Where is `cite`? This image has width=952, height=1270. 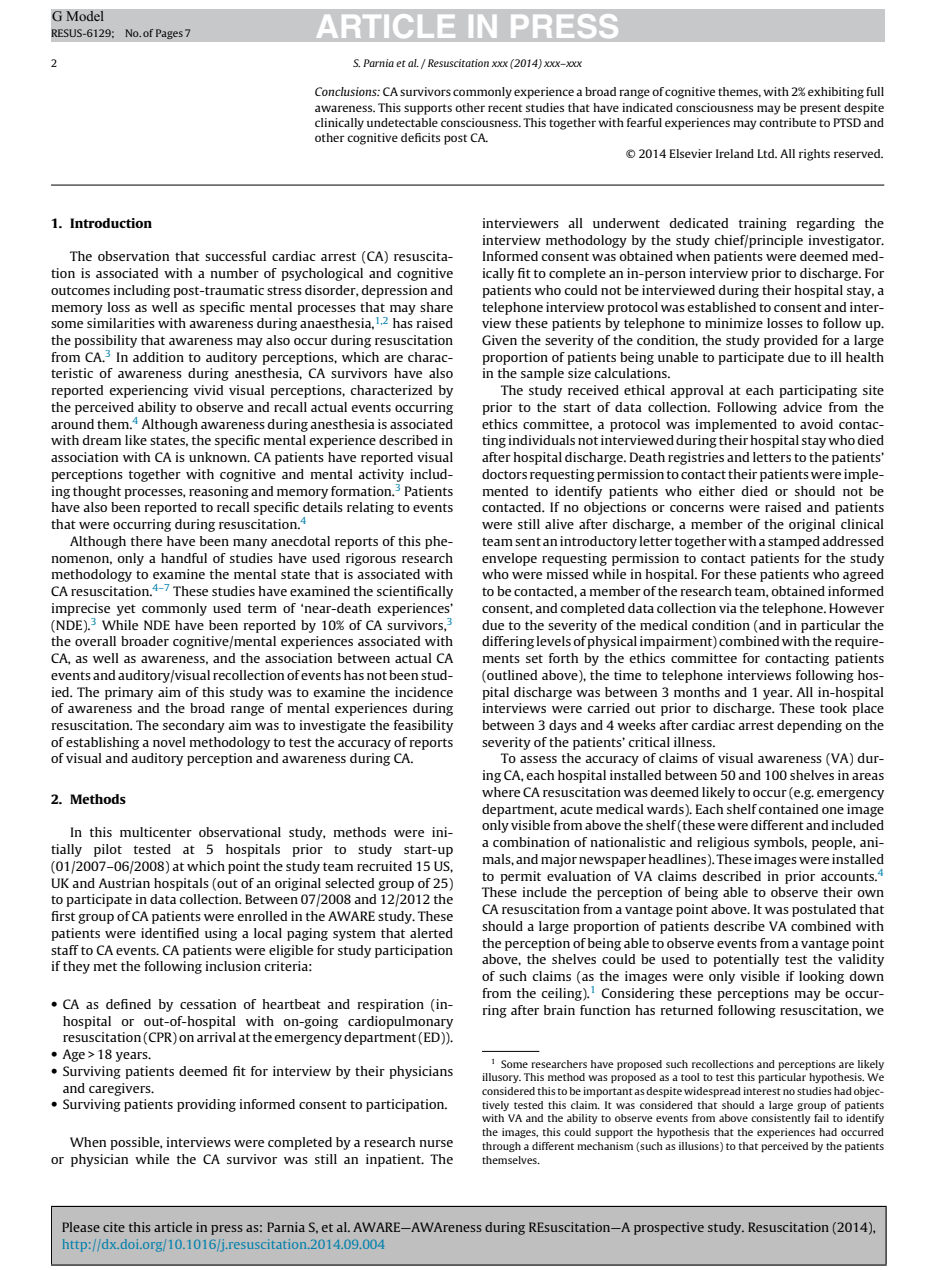 cite is located at coordinates (114, 1227).
